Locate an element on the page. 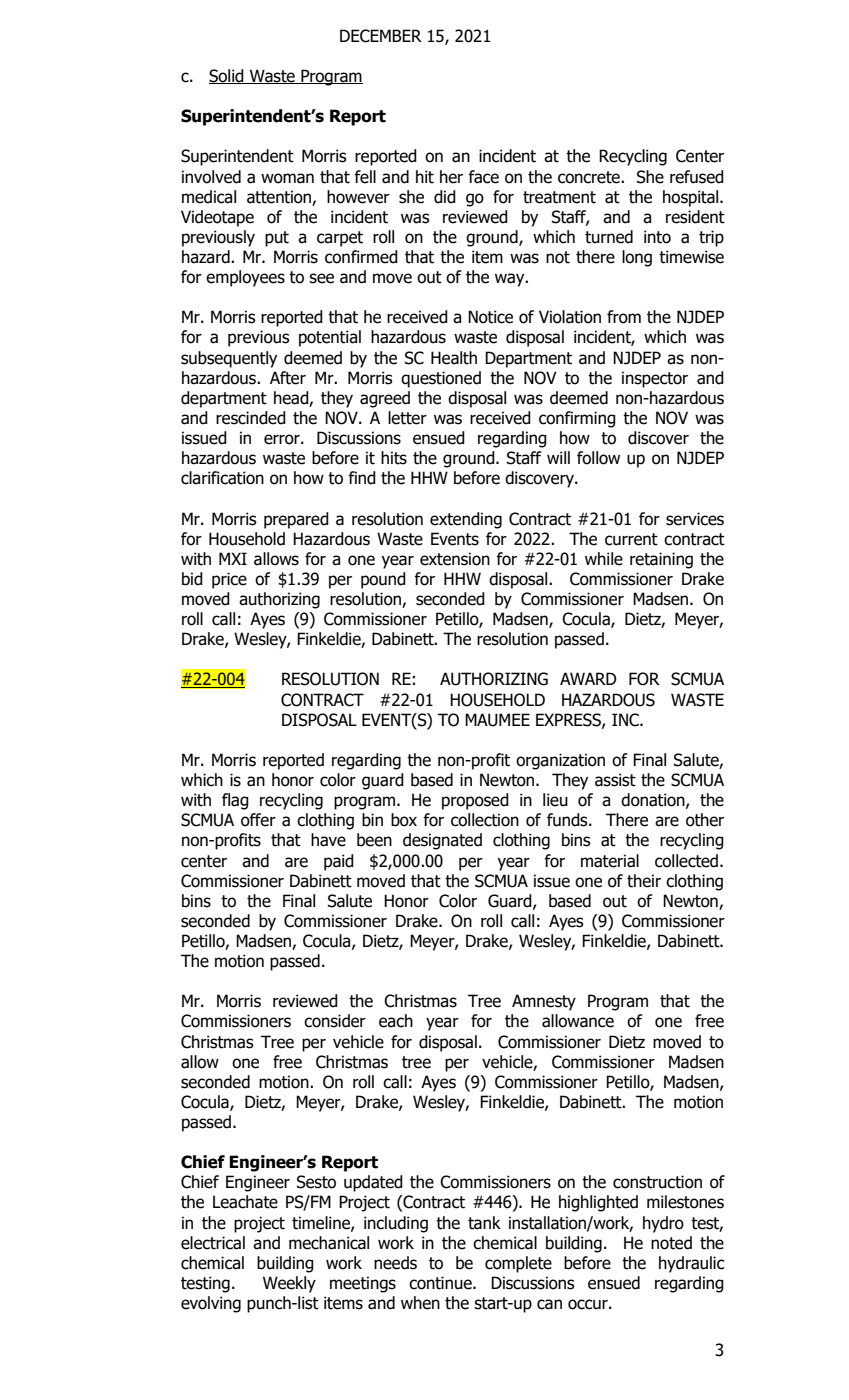 Image resolution: width=849 pixels, height=1400 pixels. DECEMBER is located at coordinates (381, 36).
